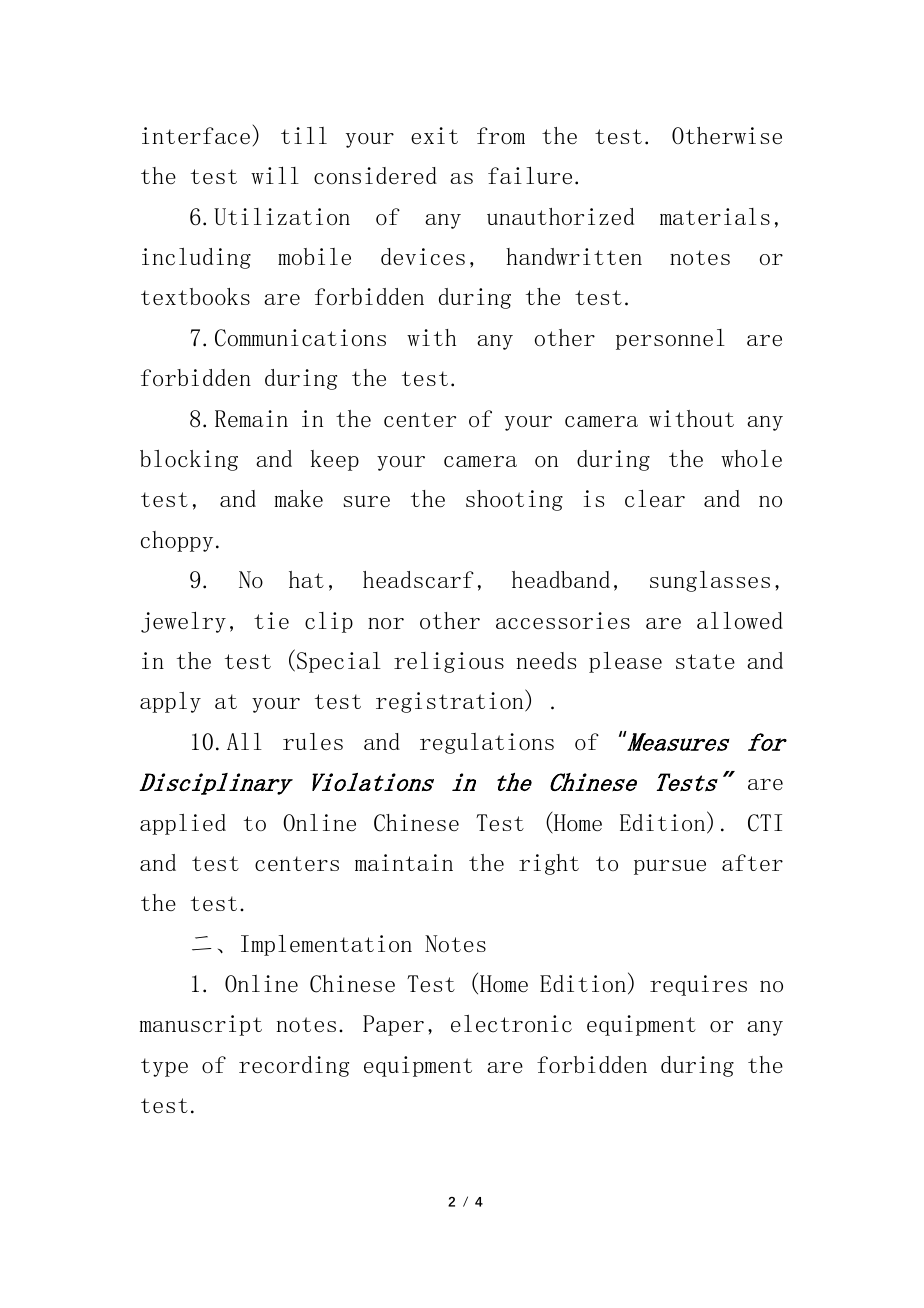 Image resolution: width=924 pixels, height=1308 pixels. What do you see at coordinates (434, 135) in the document?
I see `exit` at bounding box center [434, 135].
